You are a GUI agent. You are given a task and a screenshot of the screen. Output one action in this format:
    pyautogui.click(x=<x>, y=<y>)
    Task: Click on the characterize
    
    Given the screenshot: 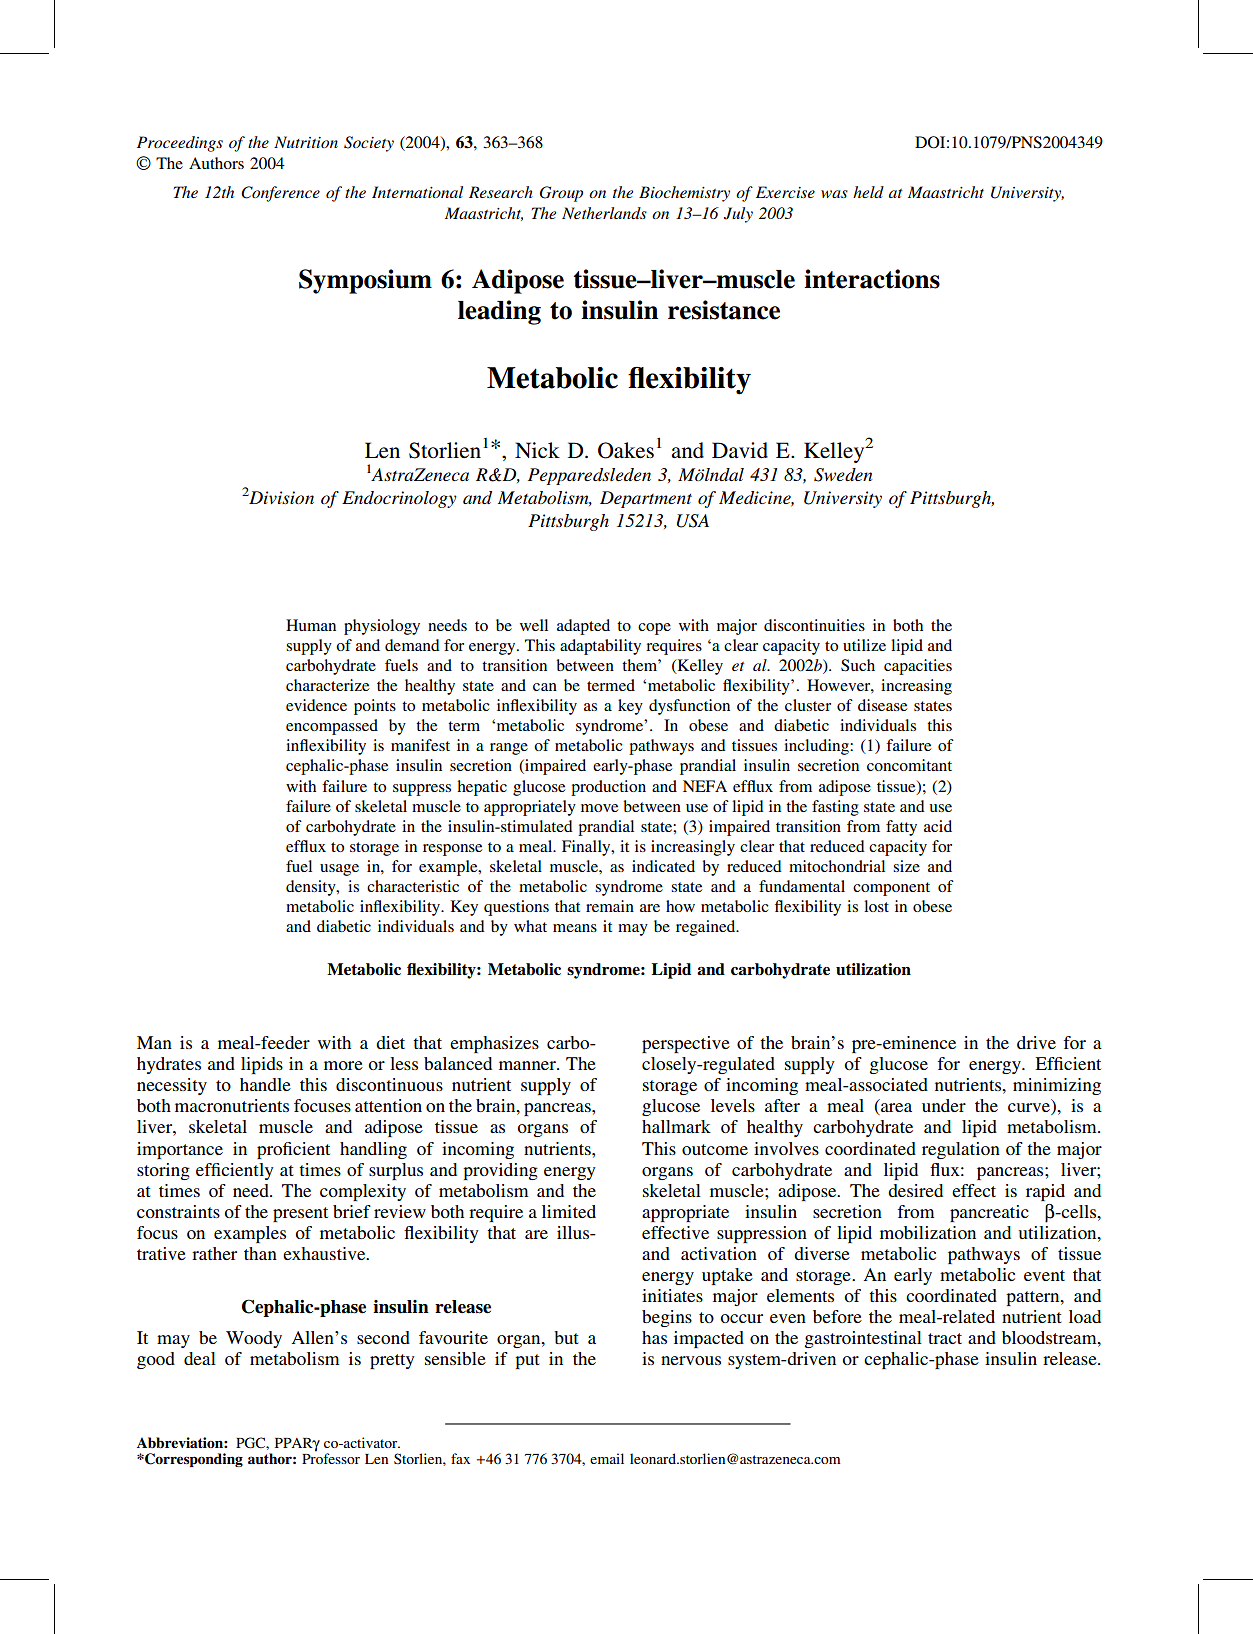 What is the action you would take?
    pyautogui.click(x=327, y=685)
